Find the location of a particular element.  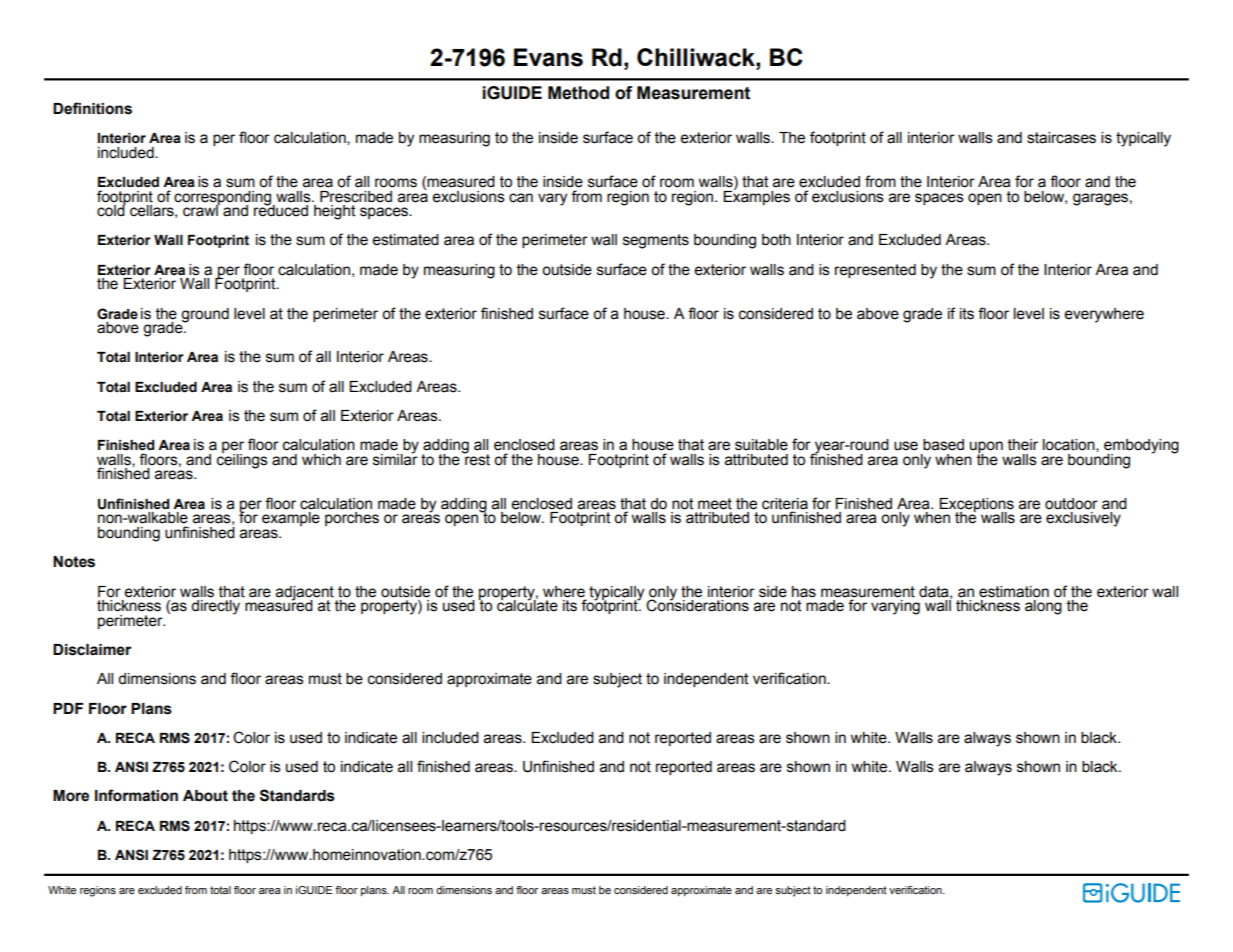

Definitions is located at coordinates (92, 108).
